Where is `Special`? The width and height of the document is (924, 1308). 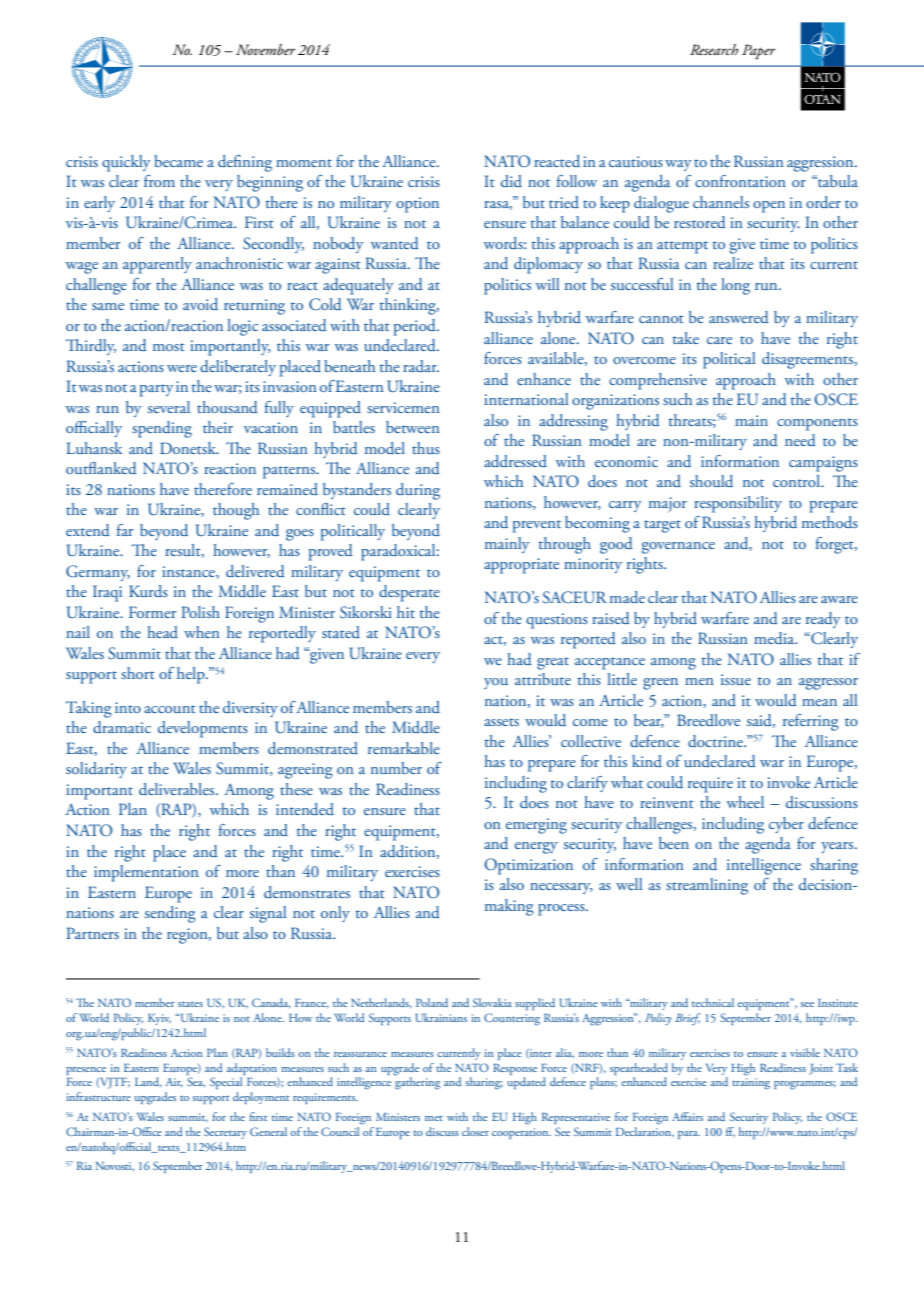 Special is located at coordinates (226, 1083).
